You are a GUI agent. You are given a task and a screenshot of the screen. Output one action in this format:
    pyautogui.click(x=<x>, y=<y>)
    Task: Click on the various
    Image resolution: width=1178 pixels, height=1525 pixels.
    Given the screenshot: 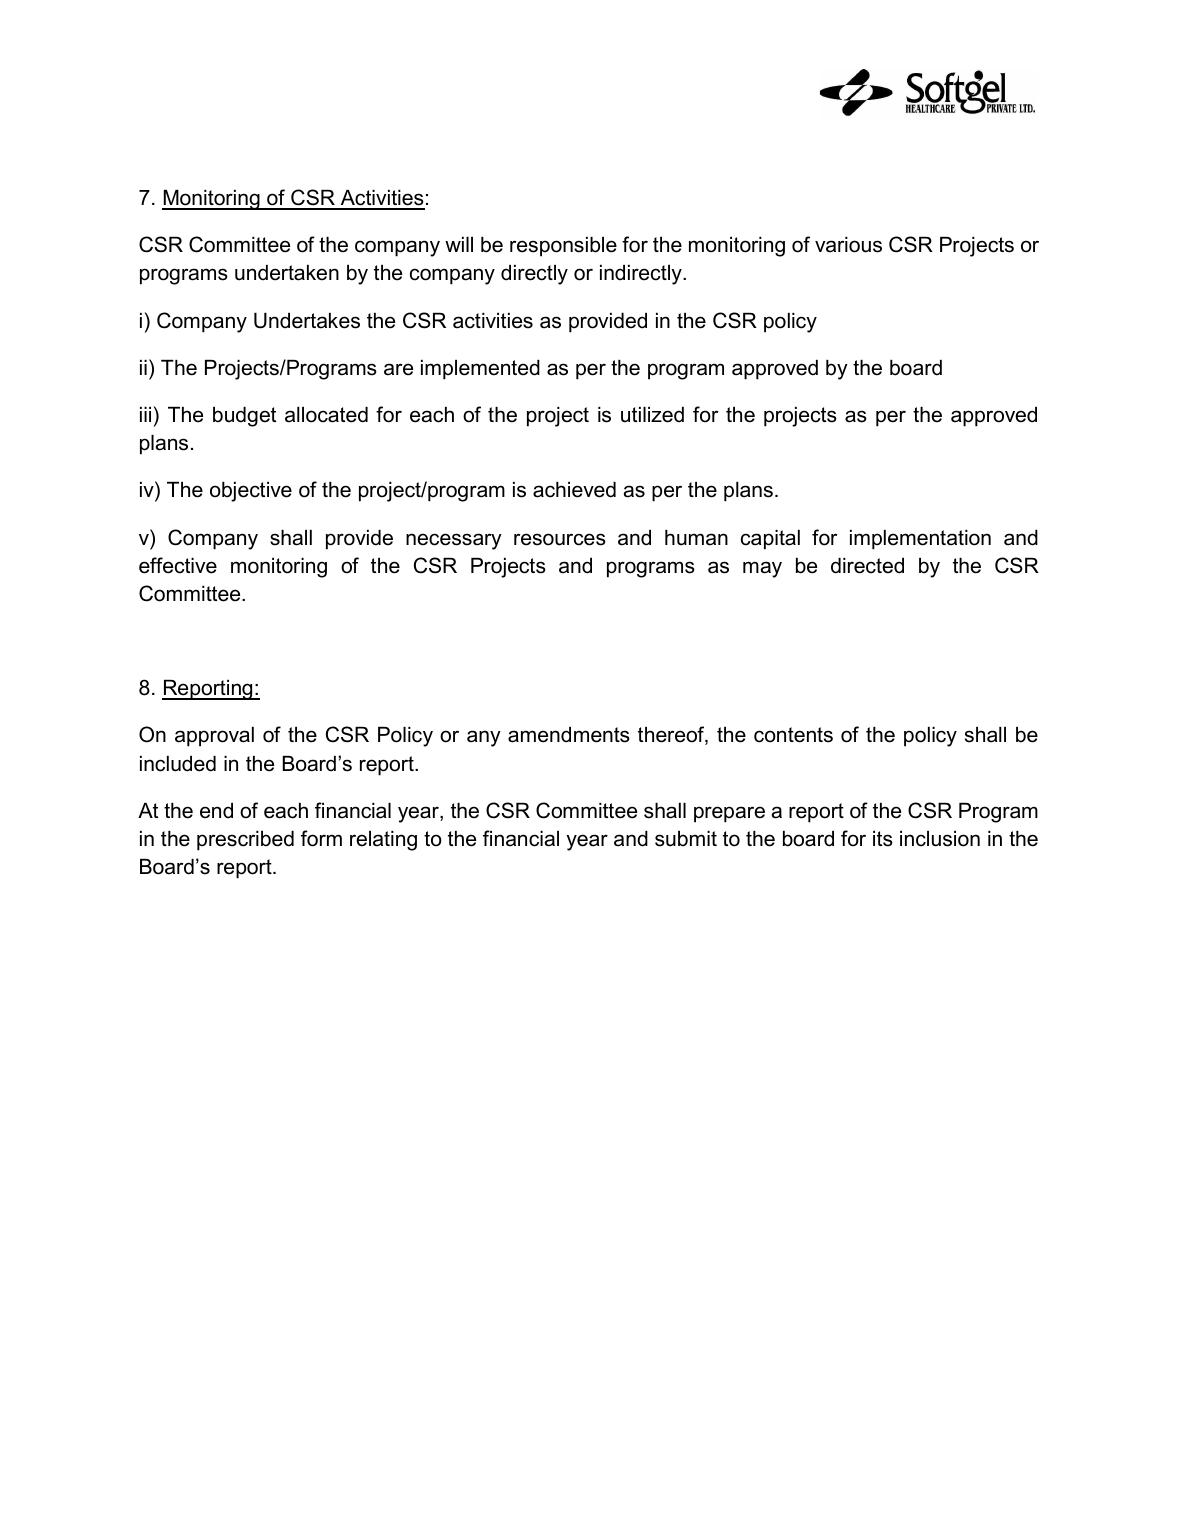 What is the action you would take?
    pyautogui.click(x=848, y=245)
